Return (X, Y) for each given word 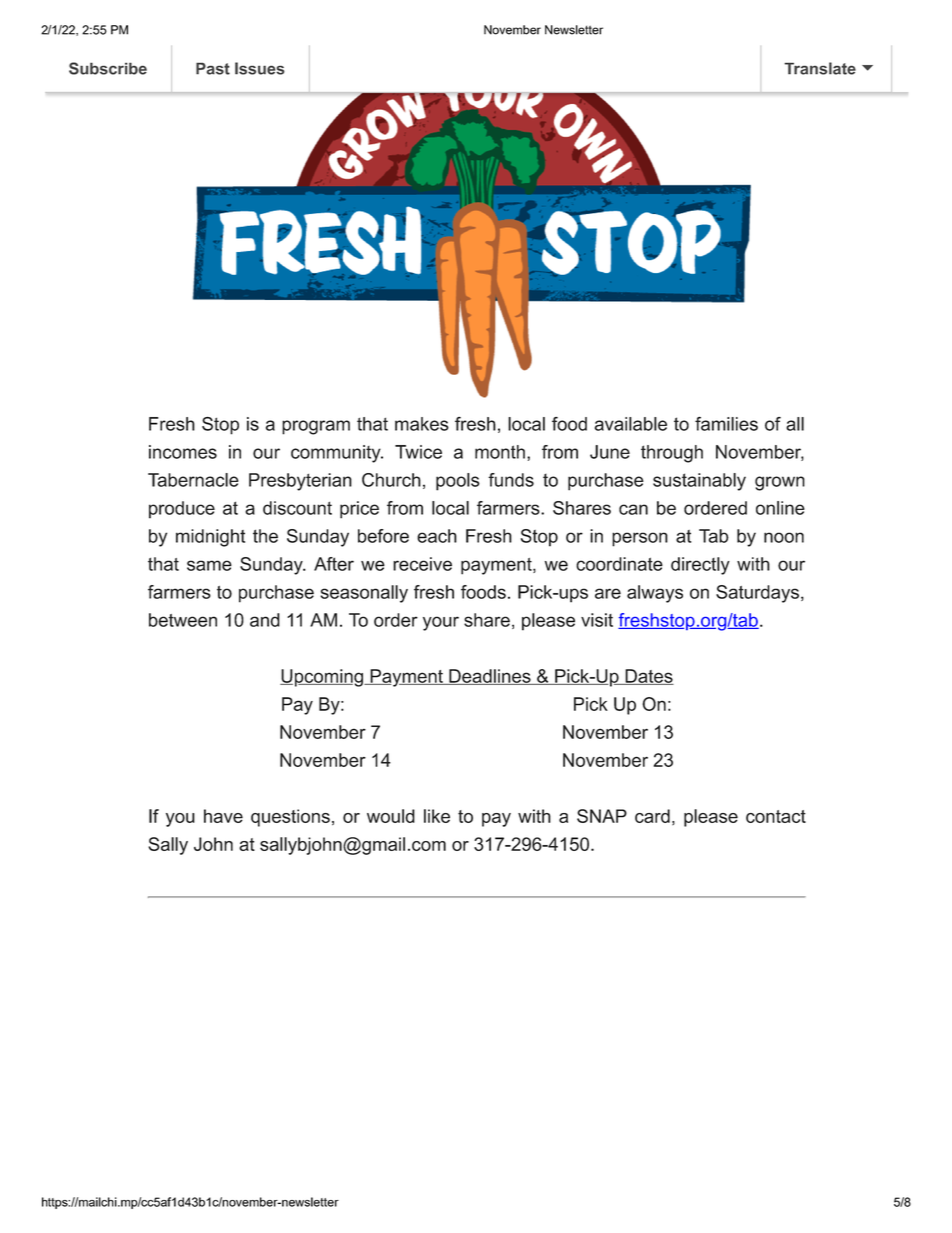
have (223, 816)
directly (700, 566)
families (726, 423)
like (437, 816)
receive (422, 564)
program (316, 427)
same (209, 565)
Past (213, 68)
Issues (260, 68)
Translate (820, 68)
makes (422, 424)
